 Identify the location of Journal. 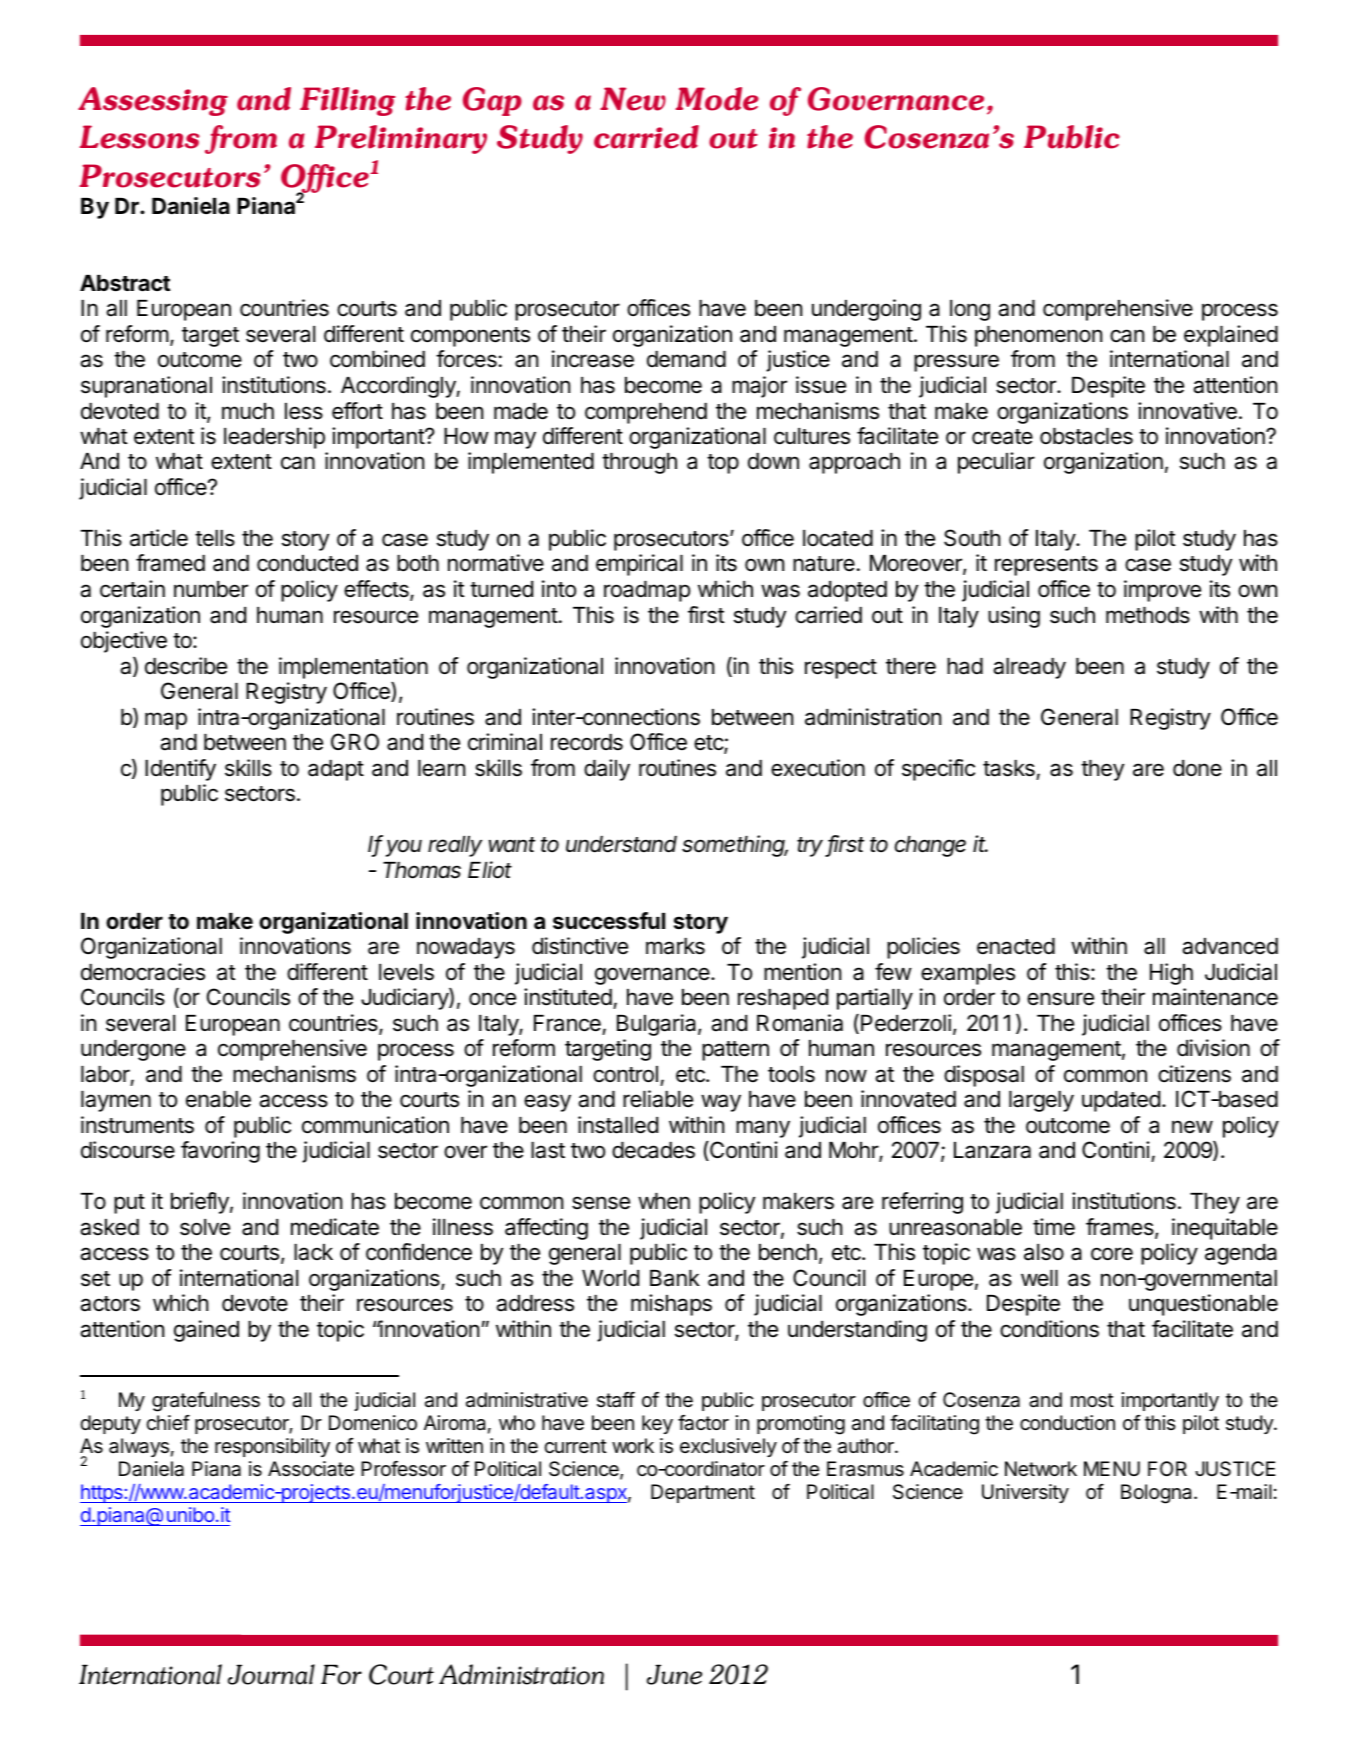
(271, 1674).
